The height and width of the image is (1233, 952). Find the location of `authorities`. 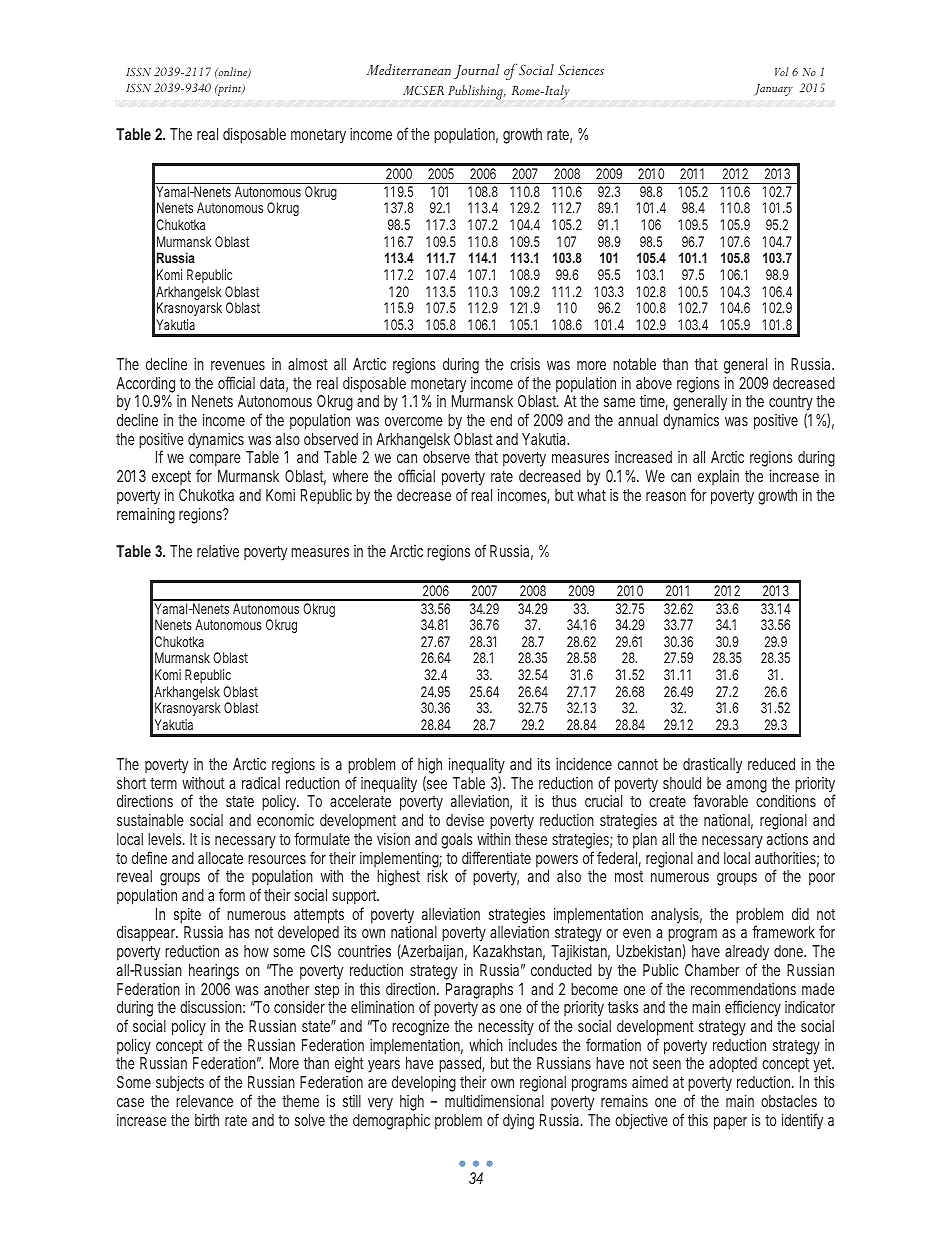

authorities is located at coordinates (787, 859).
